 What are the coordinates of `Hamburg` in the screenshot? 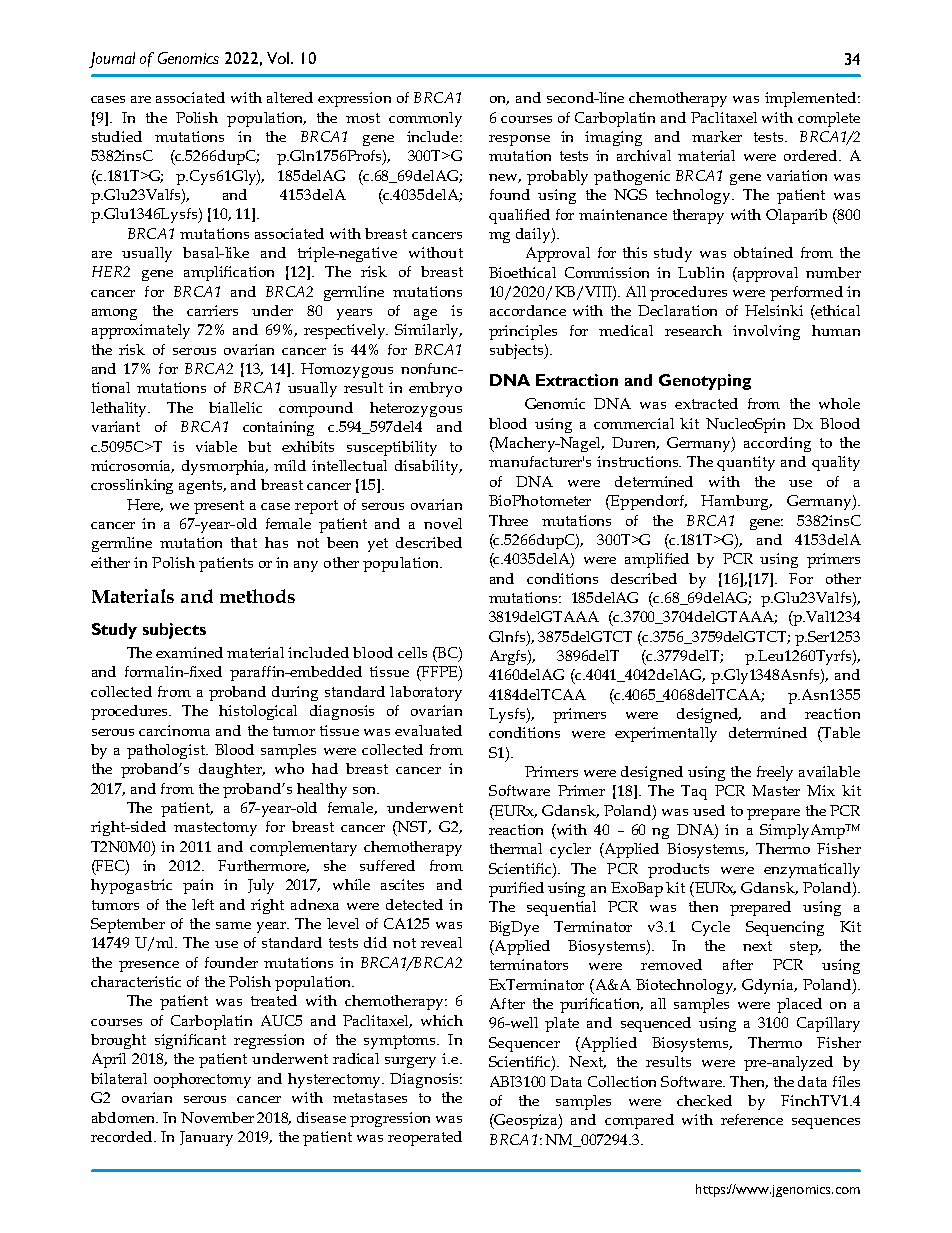 It's located at (736, 502).
